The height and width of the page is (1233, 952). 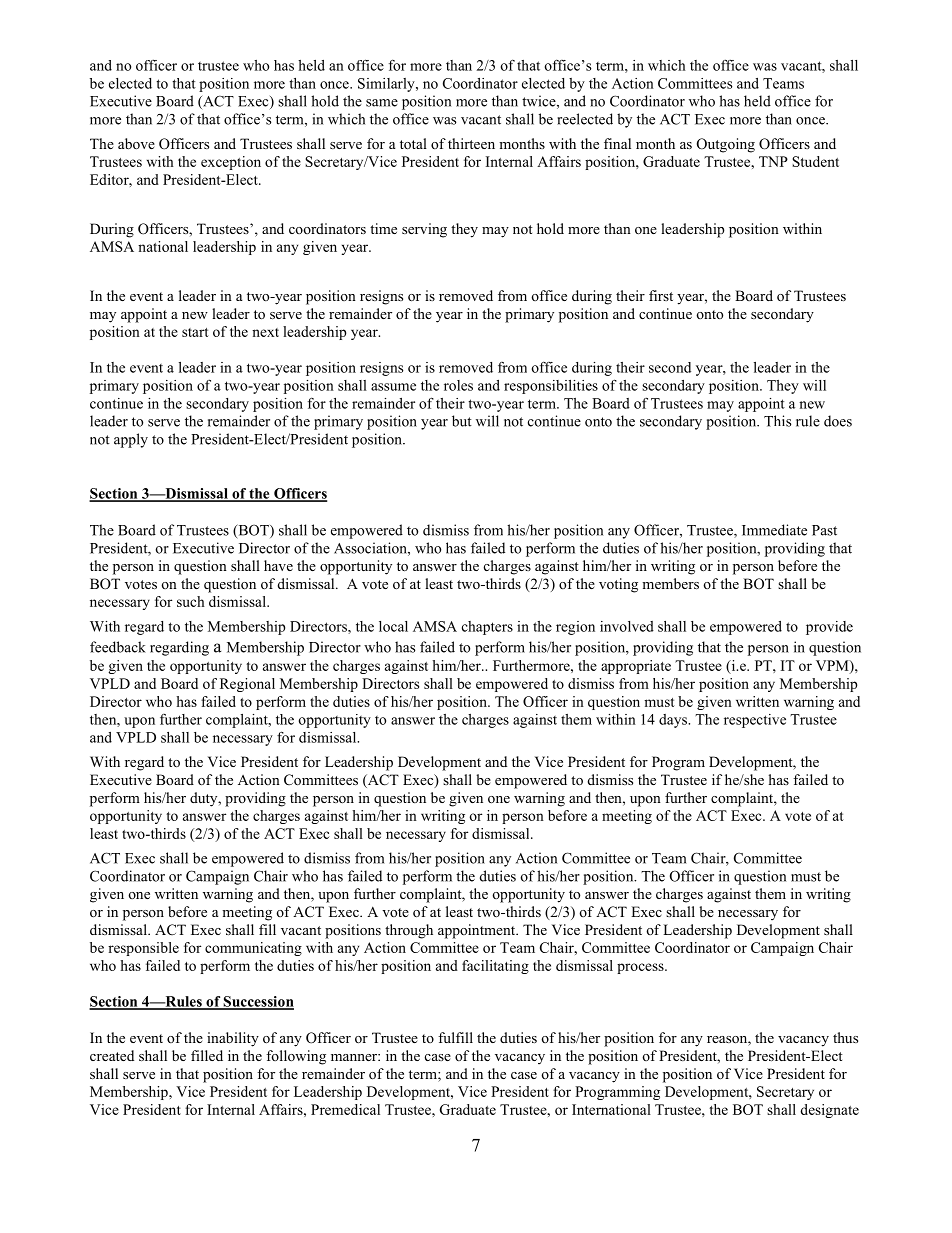 I want to click on Outgoing, so click(x=726, y=145).
